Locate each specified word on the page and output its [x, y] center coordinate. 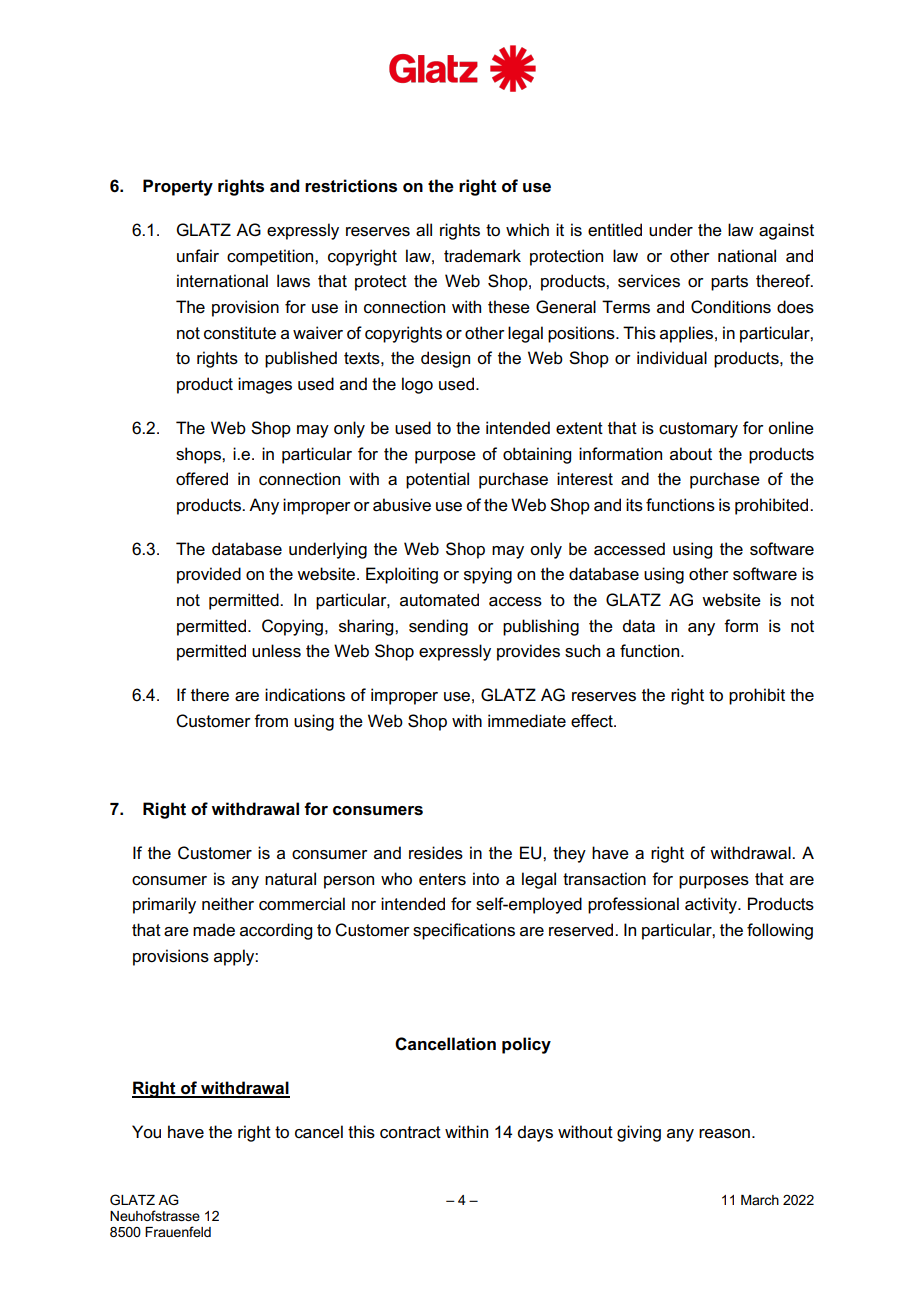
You [146, 1131]
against [786, 231]
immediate [527, 721]
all [424, 230]
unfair [198, 256]
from [271, 721]
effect [593, 721]
